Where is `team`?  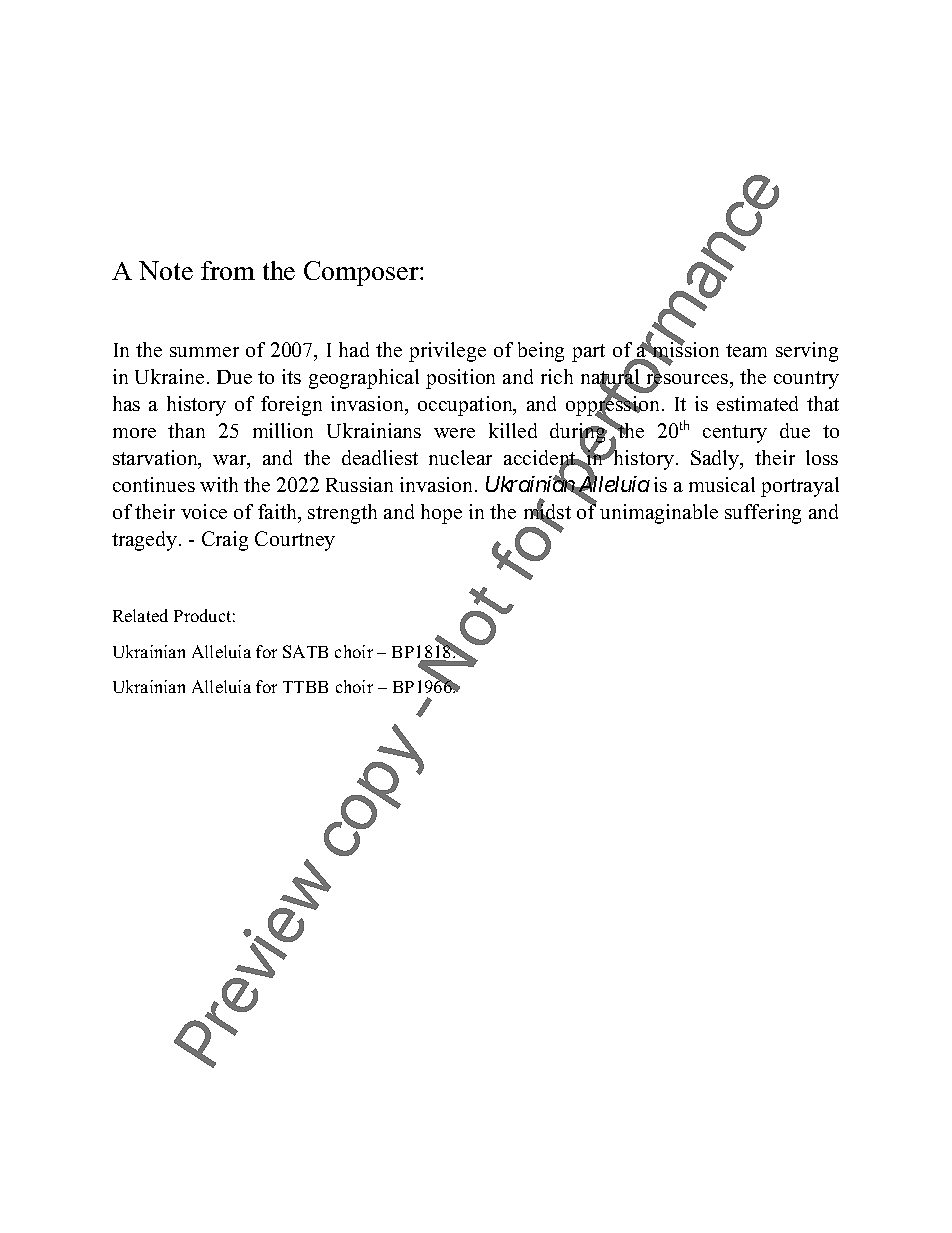 team is located at coordinates (746, 350).
